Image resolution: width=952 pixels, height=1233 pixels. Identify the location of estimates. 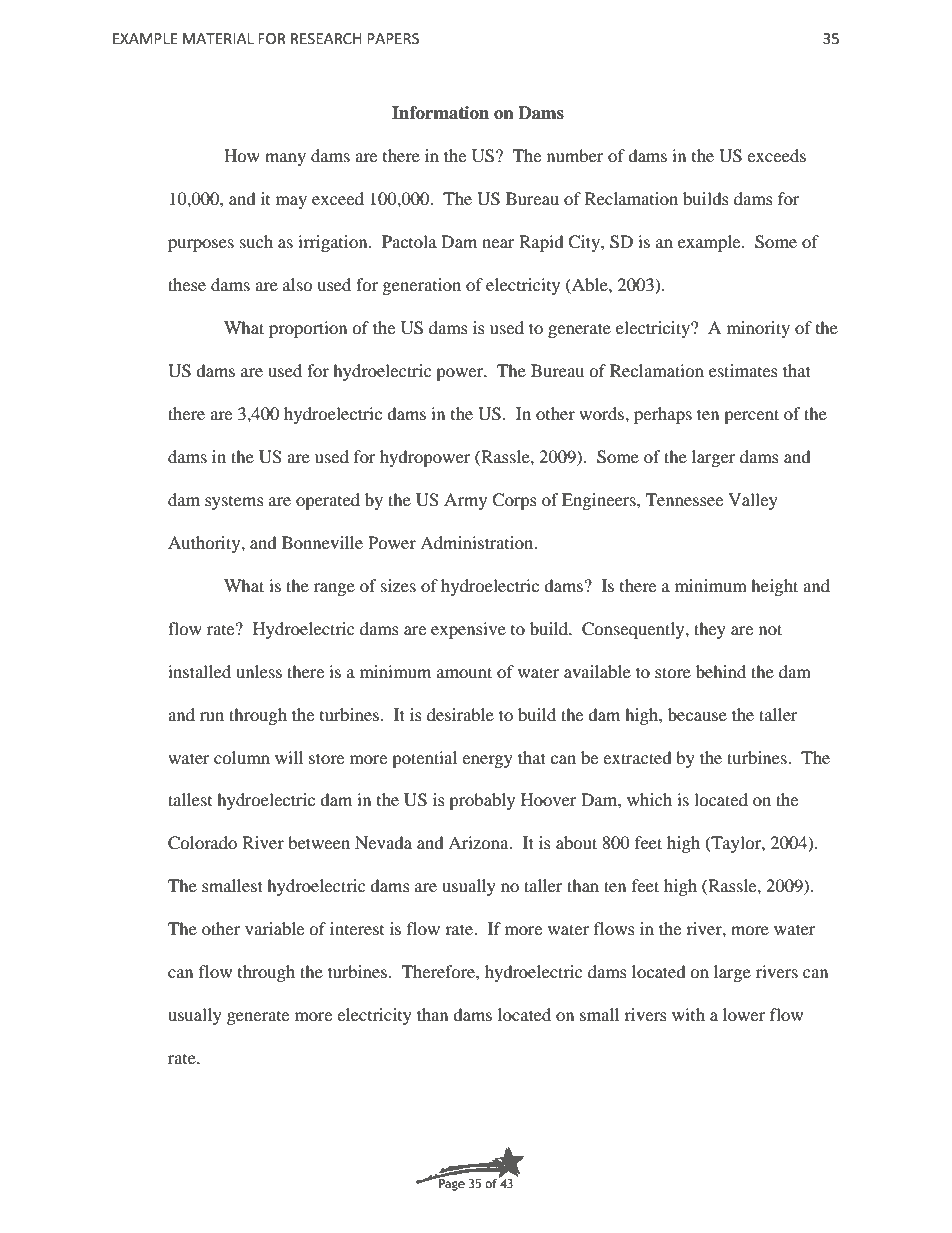
(743, 370).
